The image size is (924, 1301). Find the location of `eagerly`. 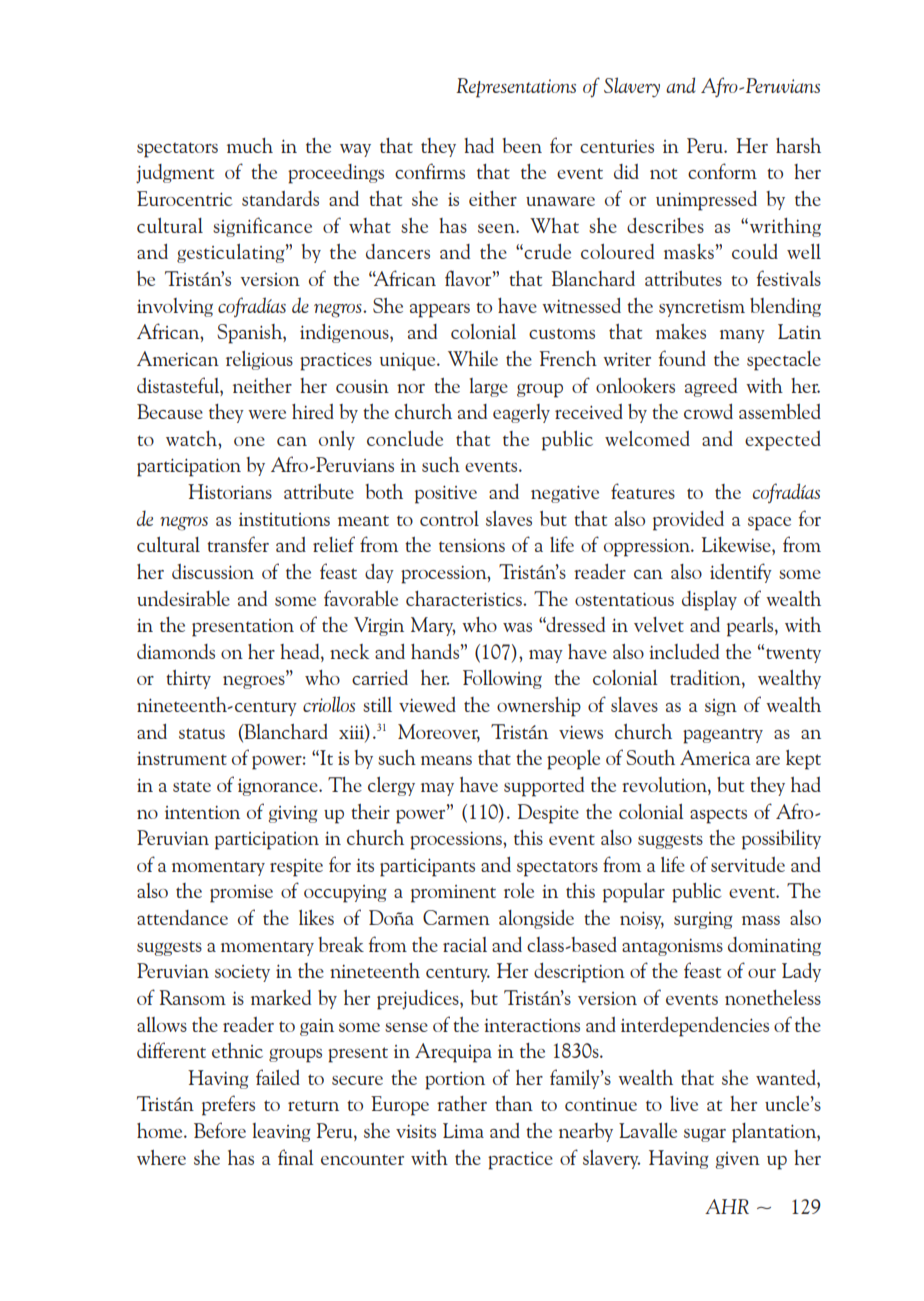

eagerly is located at coordinates (521, 413).
